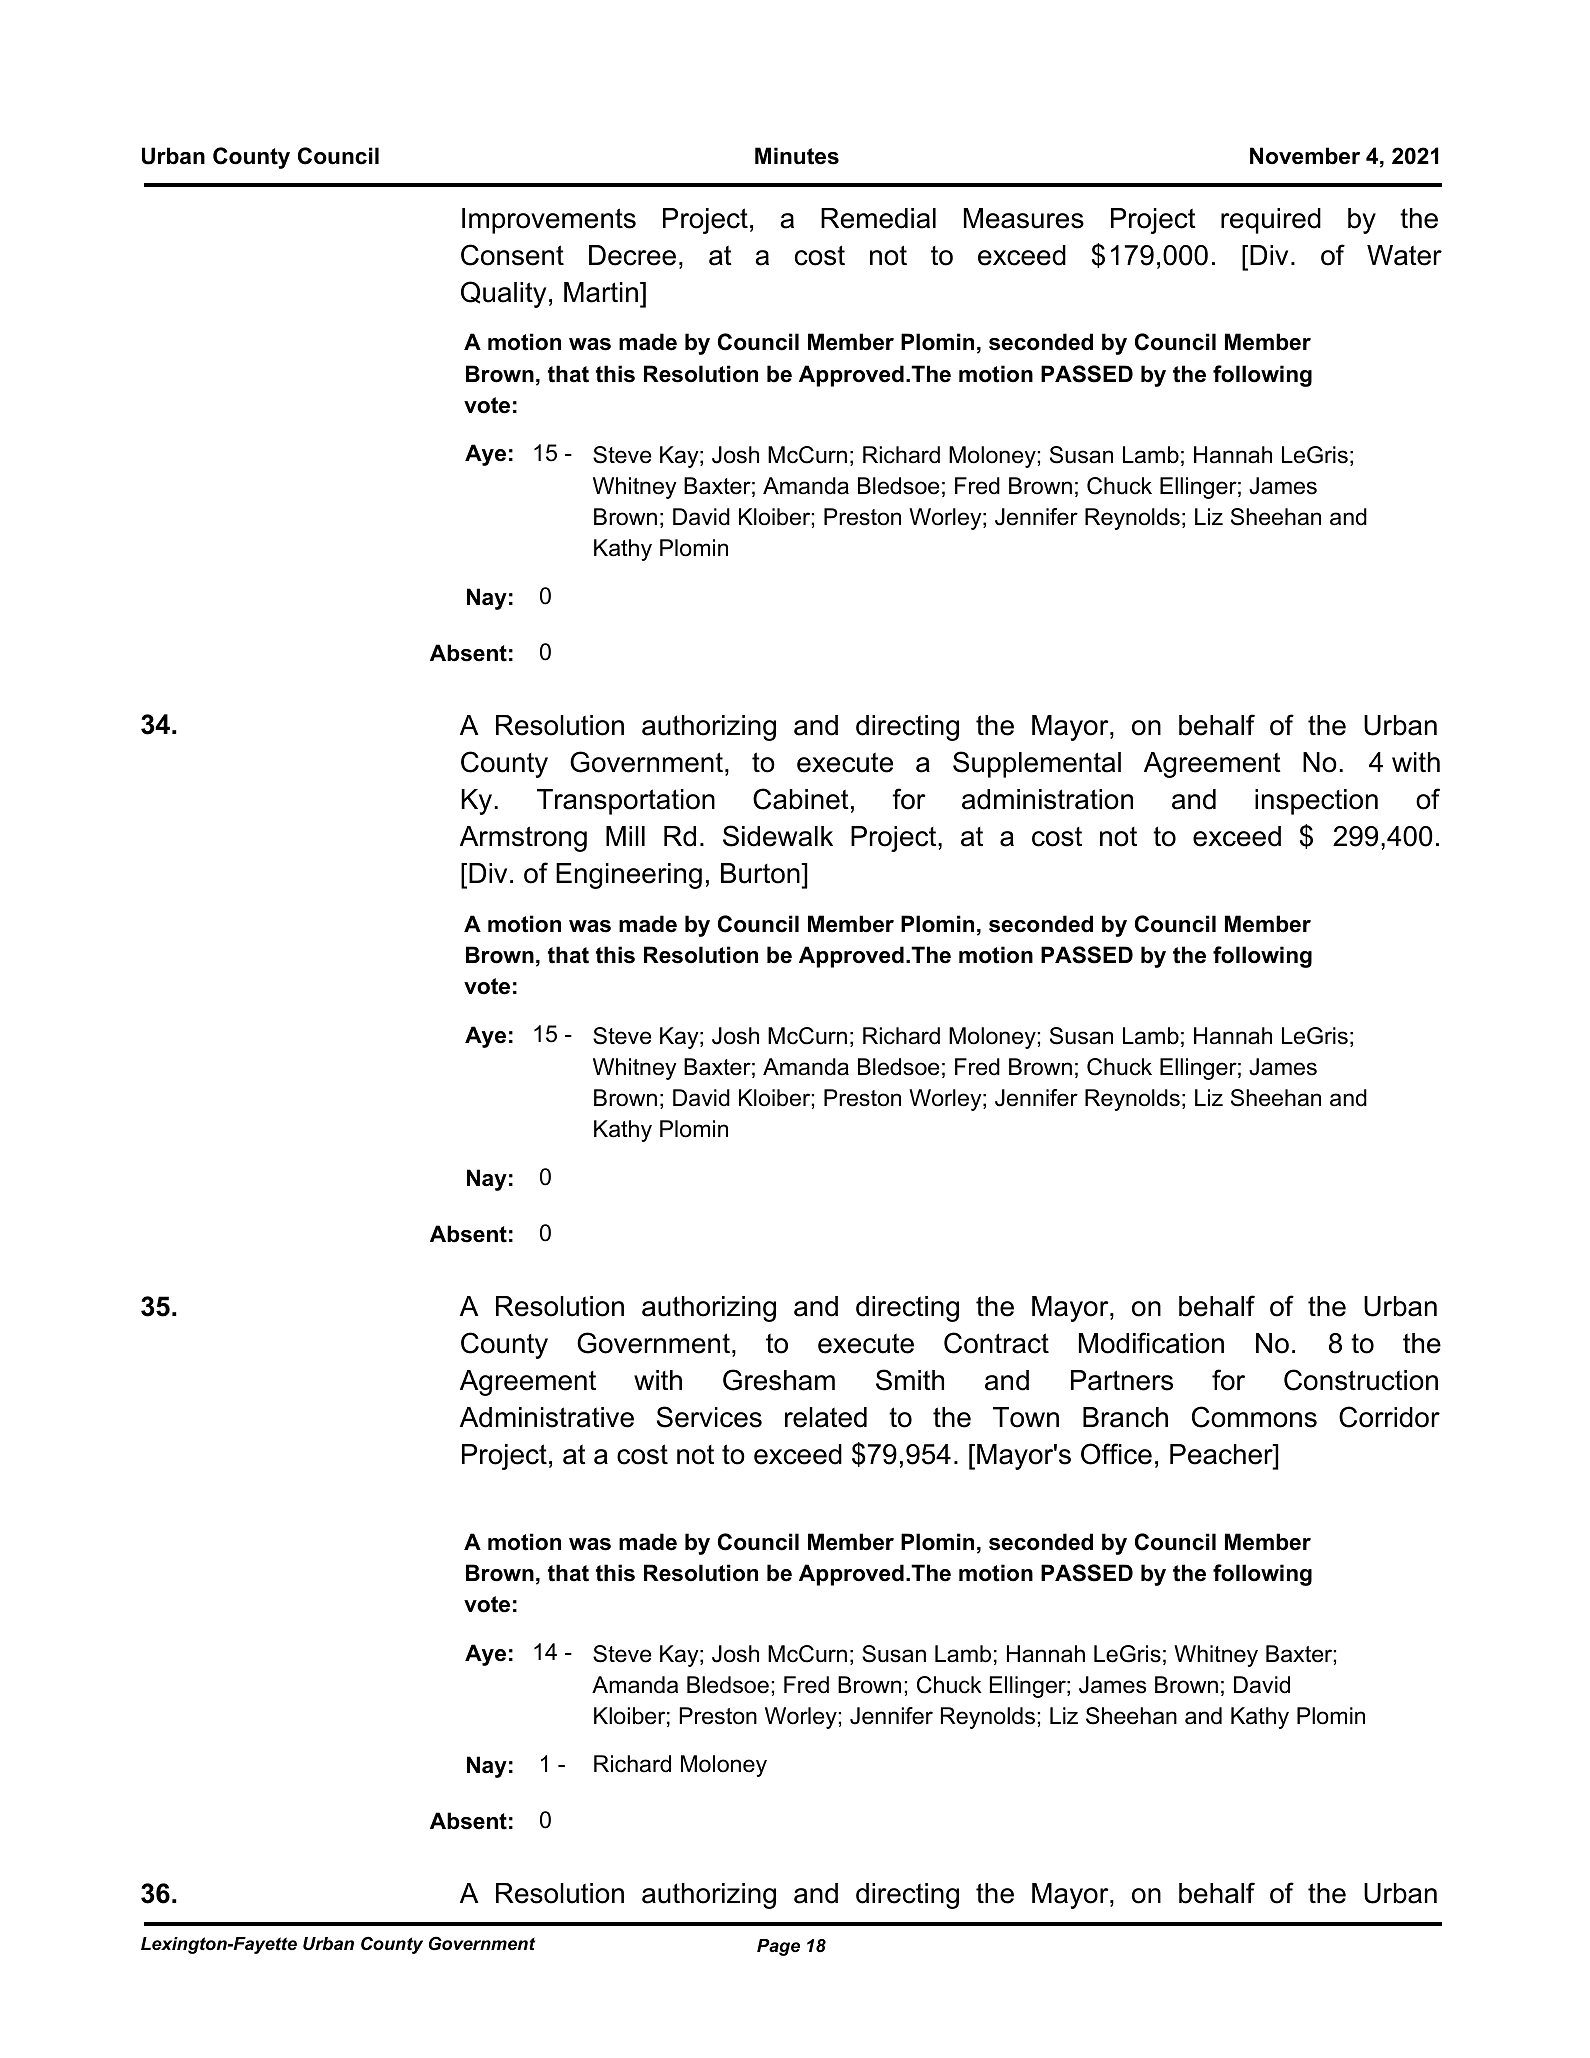 Image resolution: width=1590 pixels, height=2058 pixels. Describe the element at coordinates (629, 876) in the screenshot. I see `Engineering` at that location.
